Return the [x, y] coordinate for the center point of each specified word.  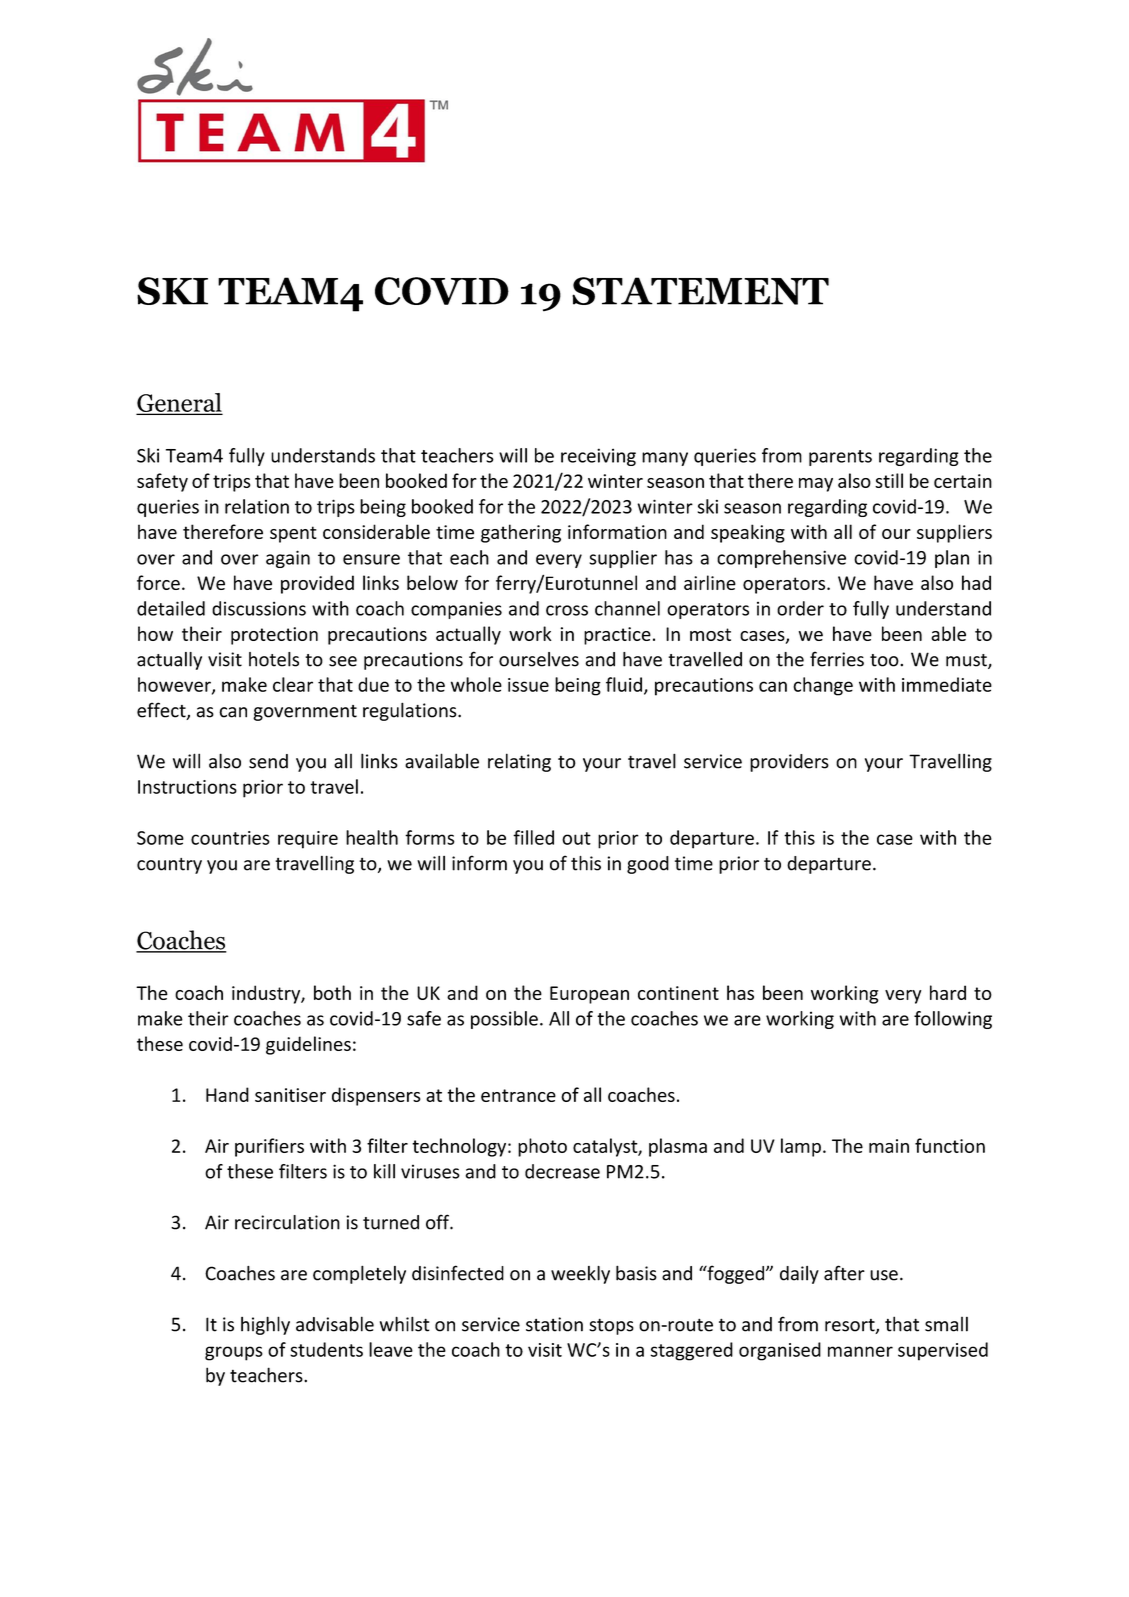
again [288, 559]
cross [567, 610]
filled [533, 837]
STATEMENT [700, 291]
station [554, 1324]
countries [230, 838]
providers [789, 763]
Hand [227, 1094]
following [953, 1020]
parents [840, 458]
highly [265, 1325]
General [179, 403]
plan [952, 559]
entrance [518, 1095]
